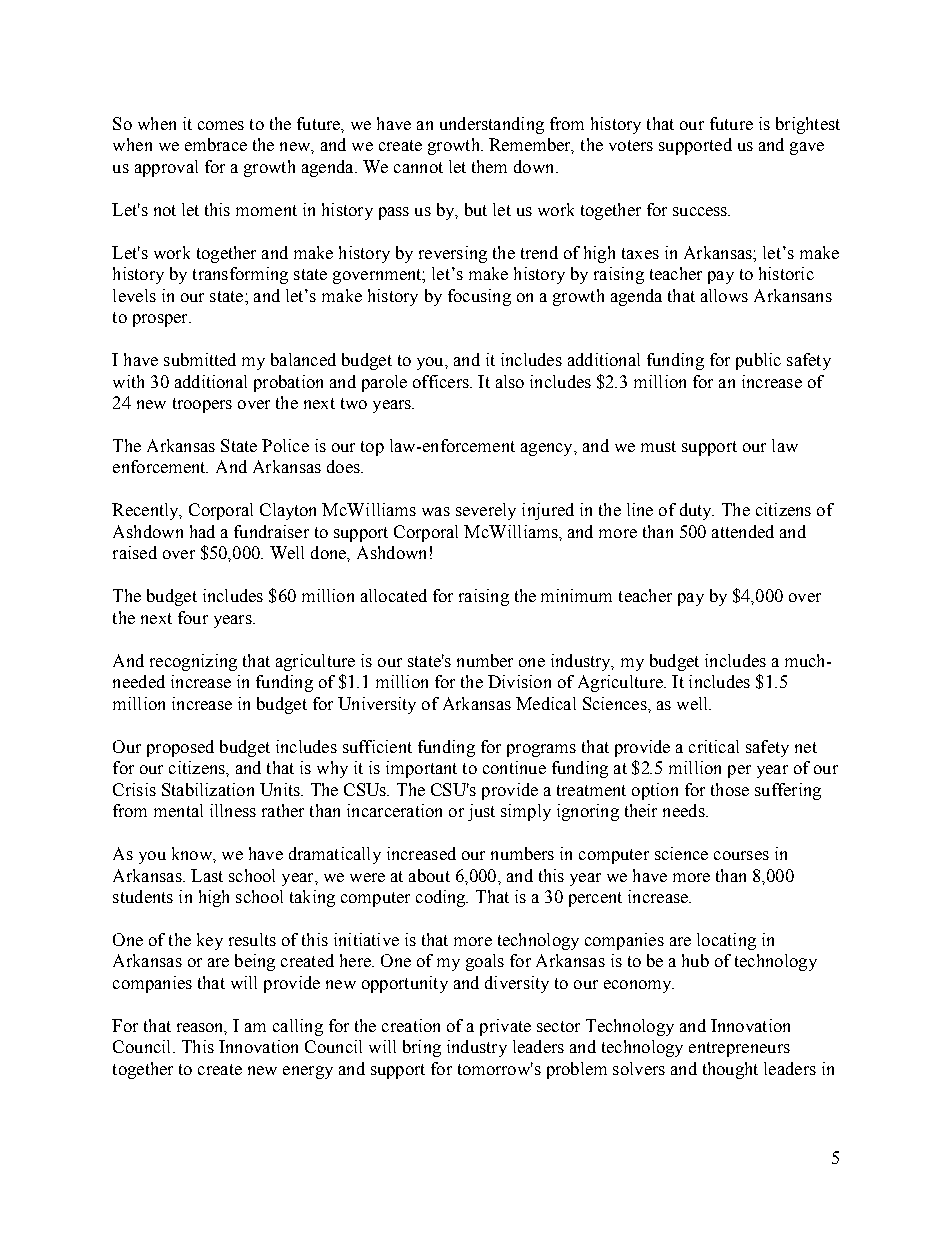  What do you see at coordinates (200, 359) in the image?
I see `submitted` at bounding box center [200, 359].
